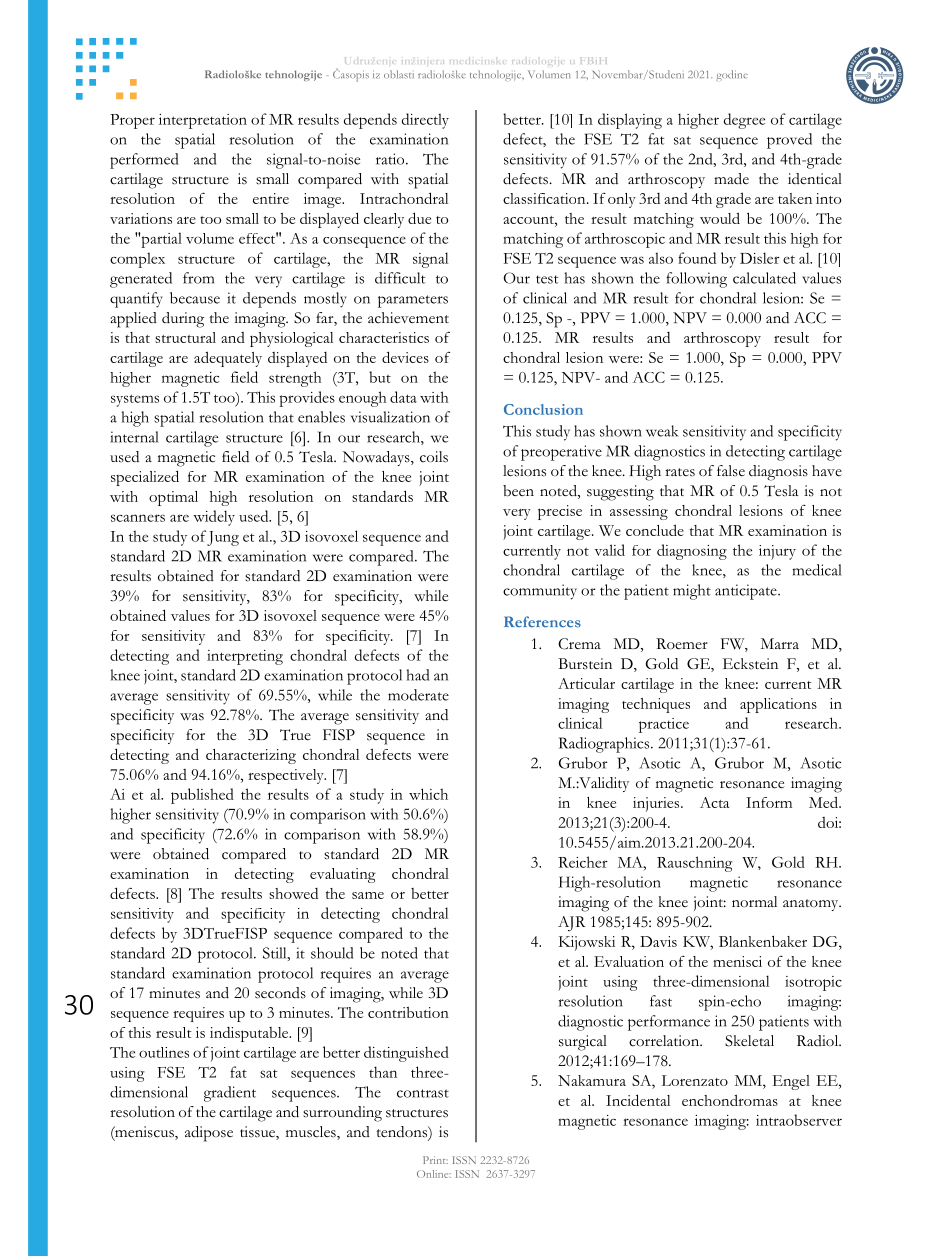  What do you see at coordinates (731, 179) in the page?
I see `made` at bounding box center [731, 179].
